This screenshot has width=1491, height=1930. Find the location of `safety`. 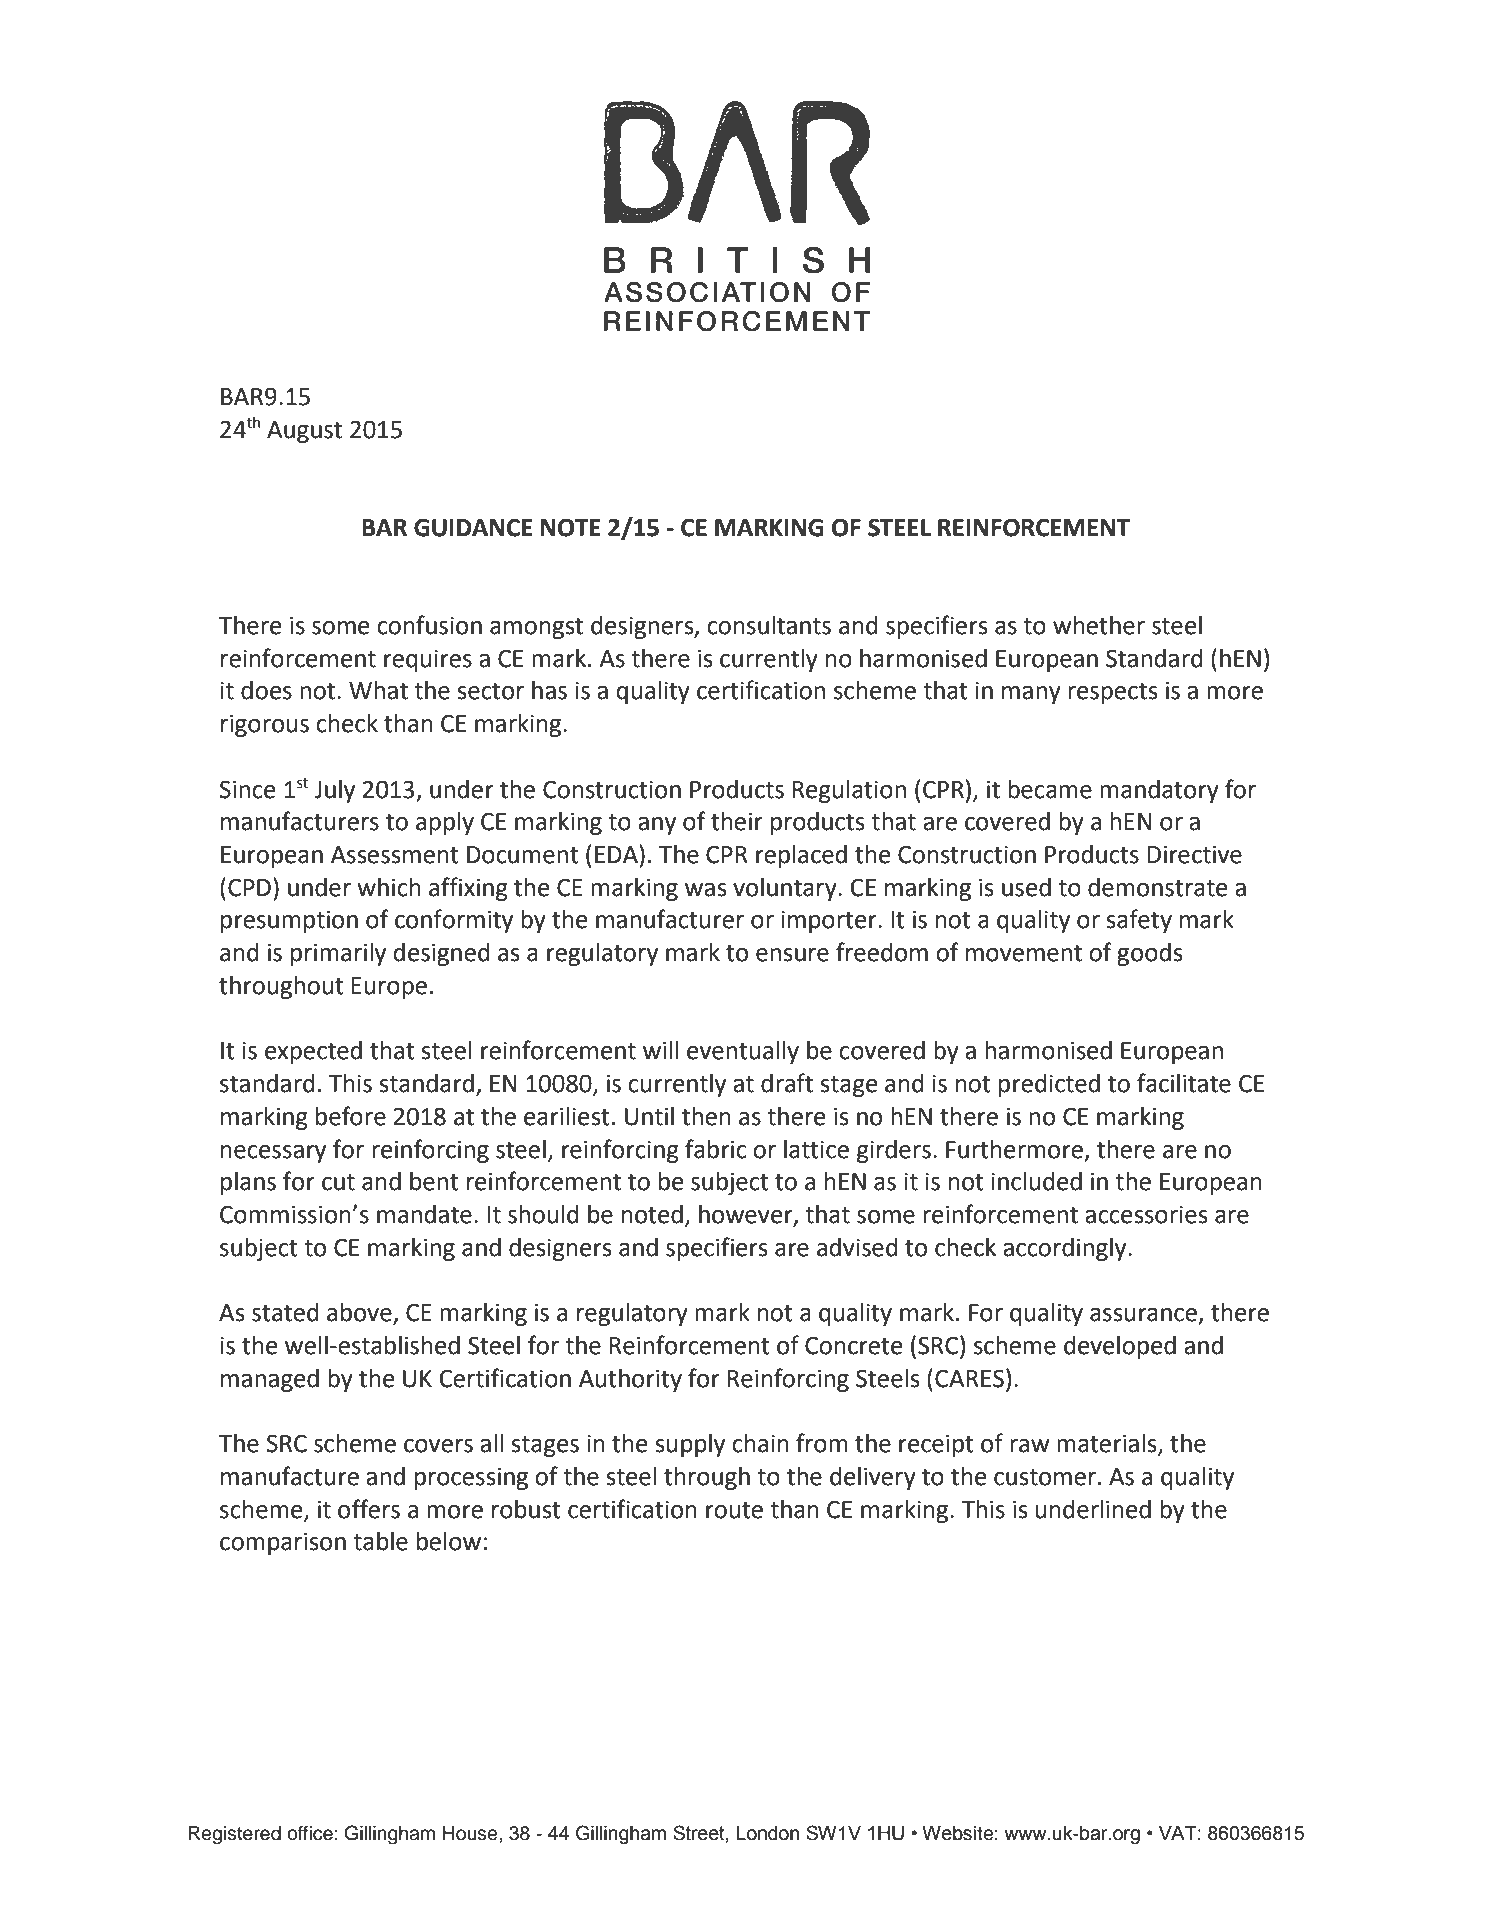

safety is located at coordinates (1139, 921).
